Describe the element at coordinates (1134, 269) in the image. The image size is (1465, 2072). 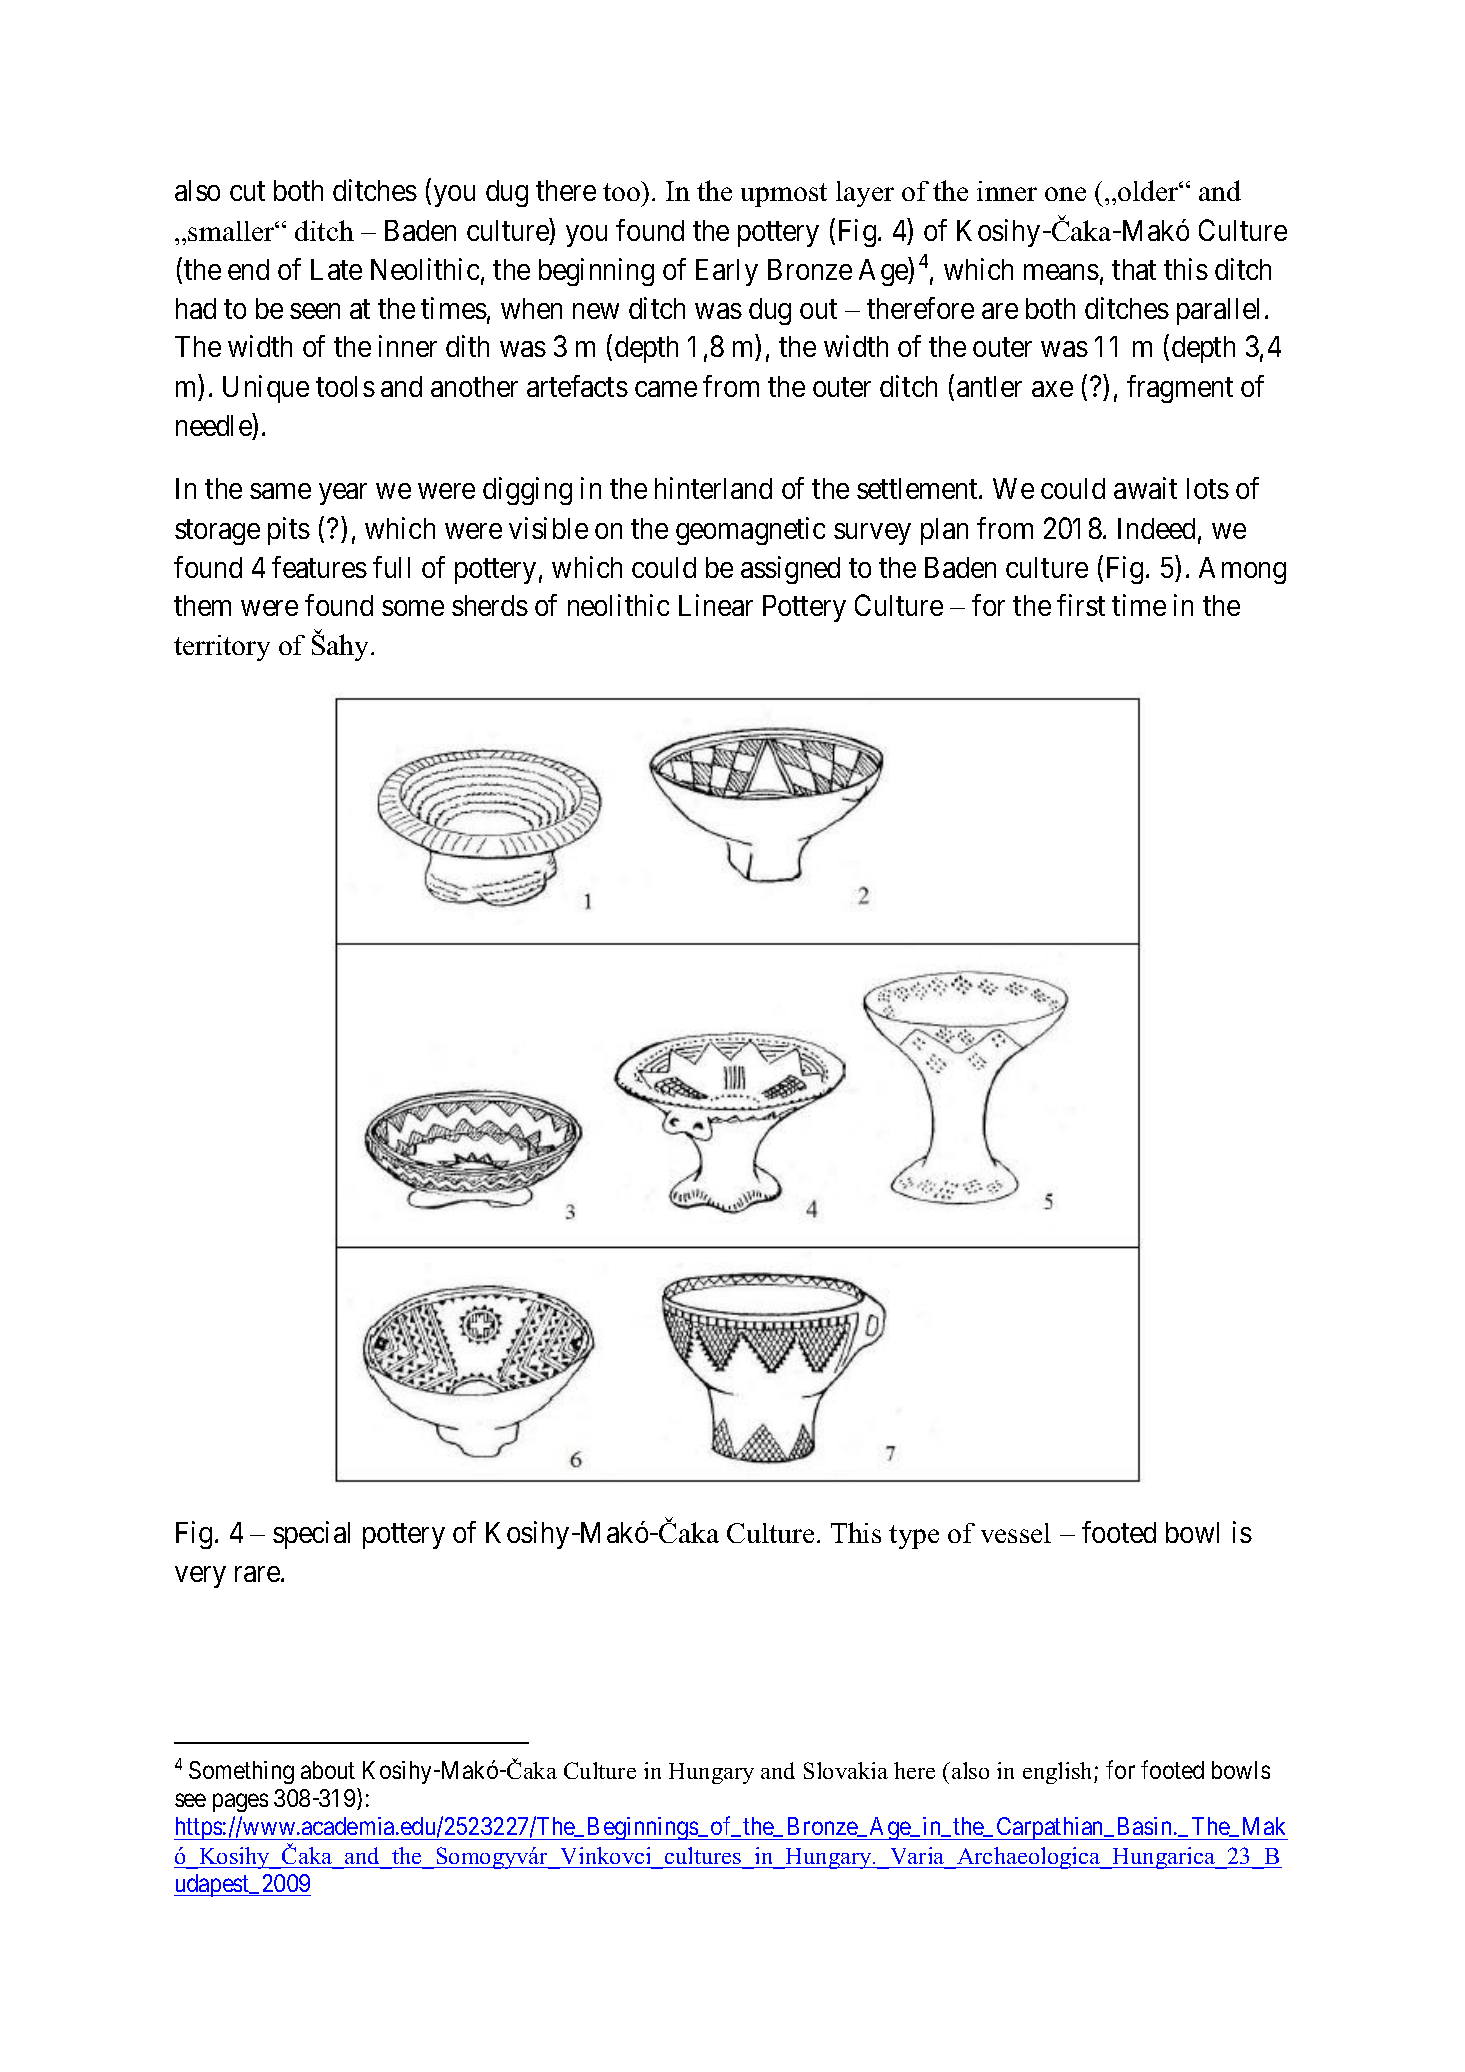
I see `that` at that location.
